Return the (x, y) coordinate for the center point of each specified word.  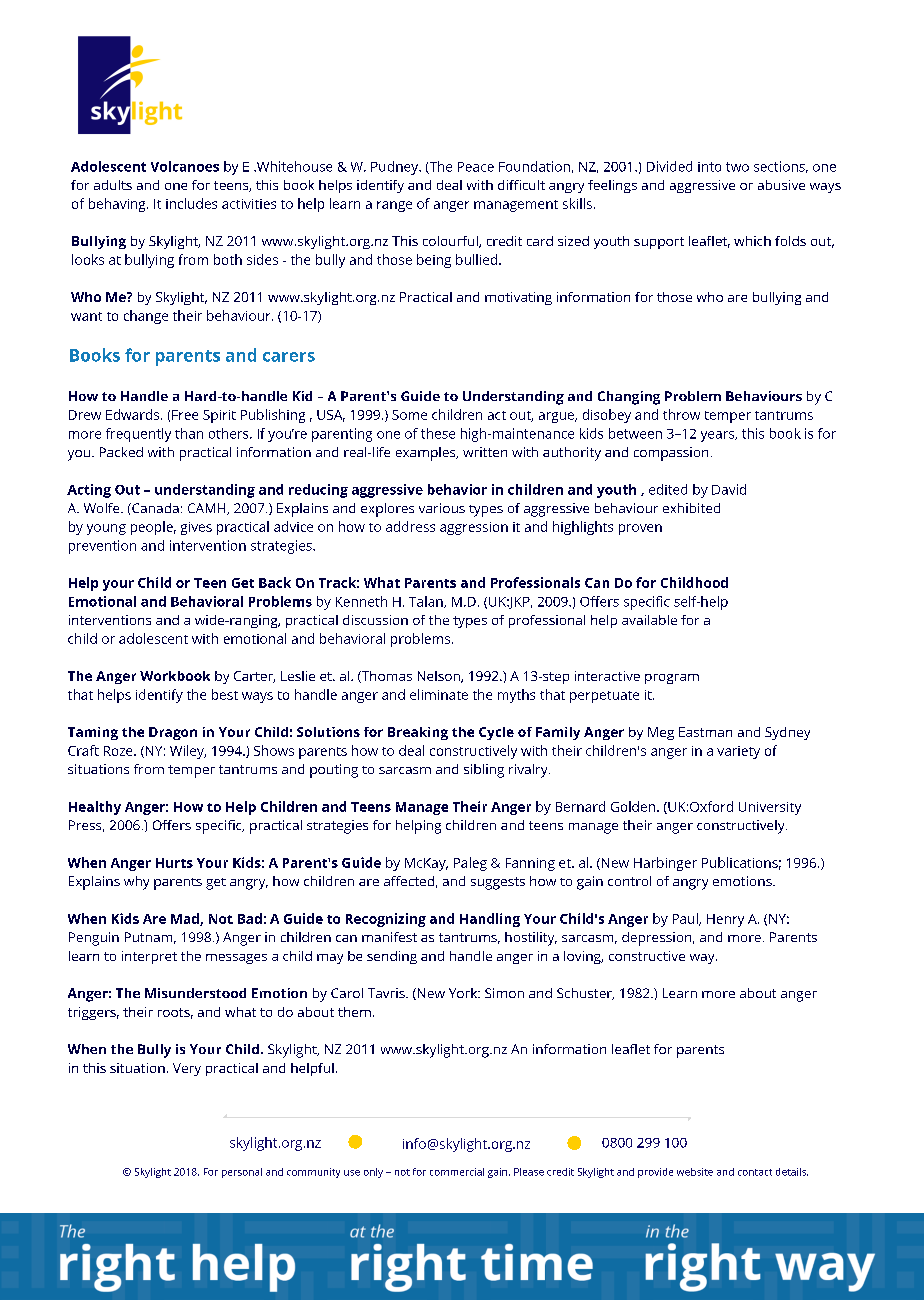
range (394, 206)
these (438, 433)
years (719, 436)
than (189, 433)
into (709, 167)
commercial (457, 1172)
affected (409, 881)
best (225, 694)
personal (242, 1173)
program (672, 679)
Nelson (440, 677)
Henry (725, 920)
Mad (186, 919)
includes (191, 203)
